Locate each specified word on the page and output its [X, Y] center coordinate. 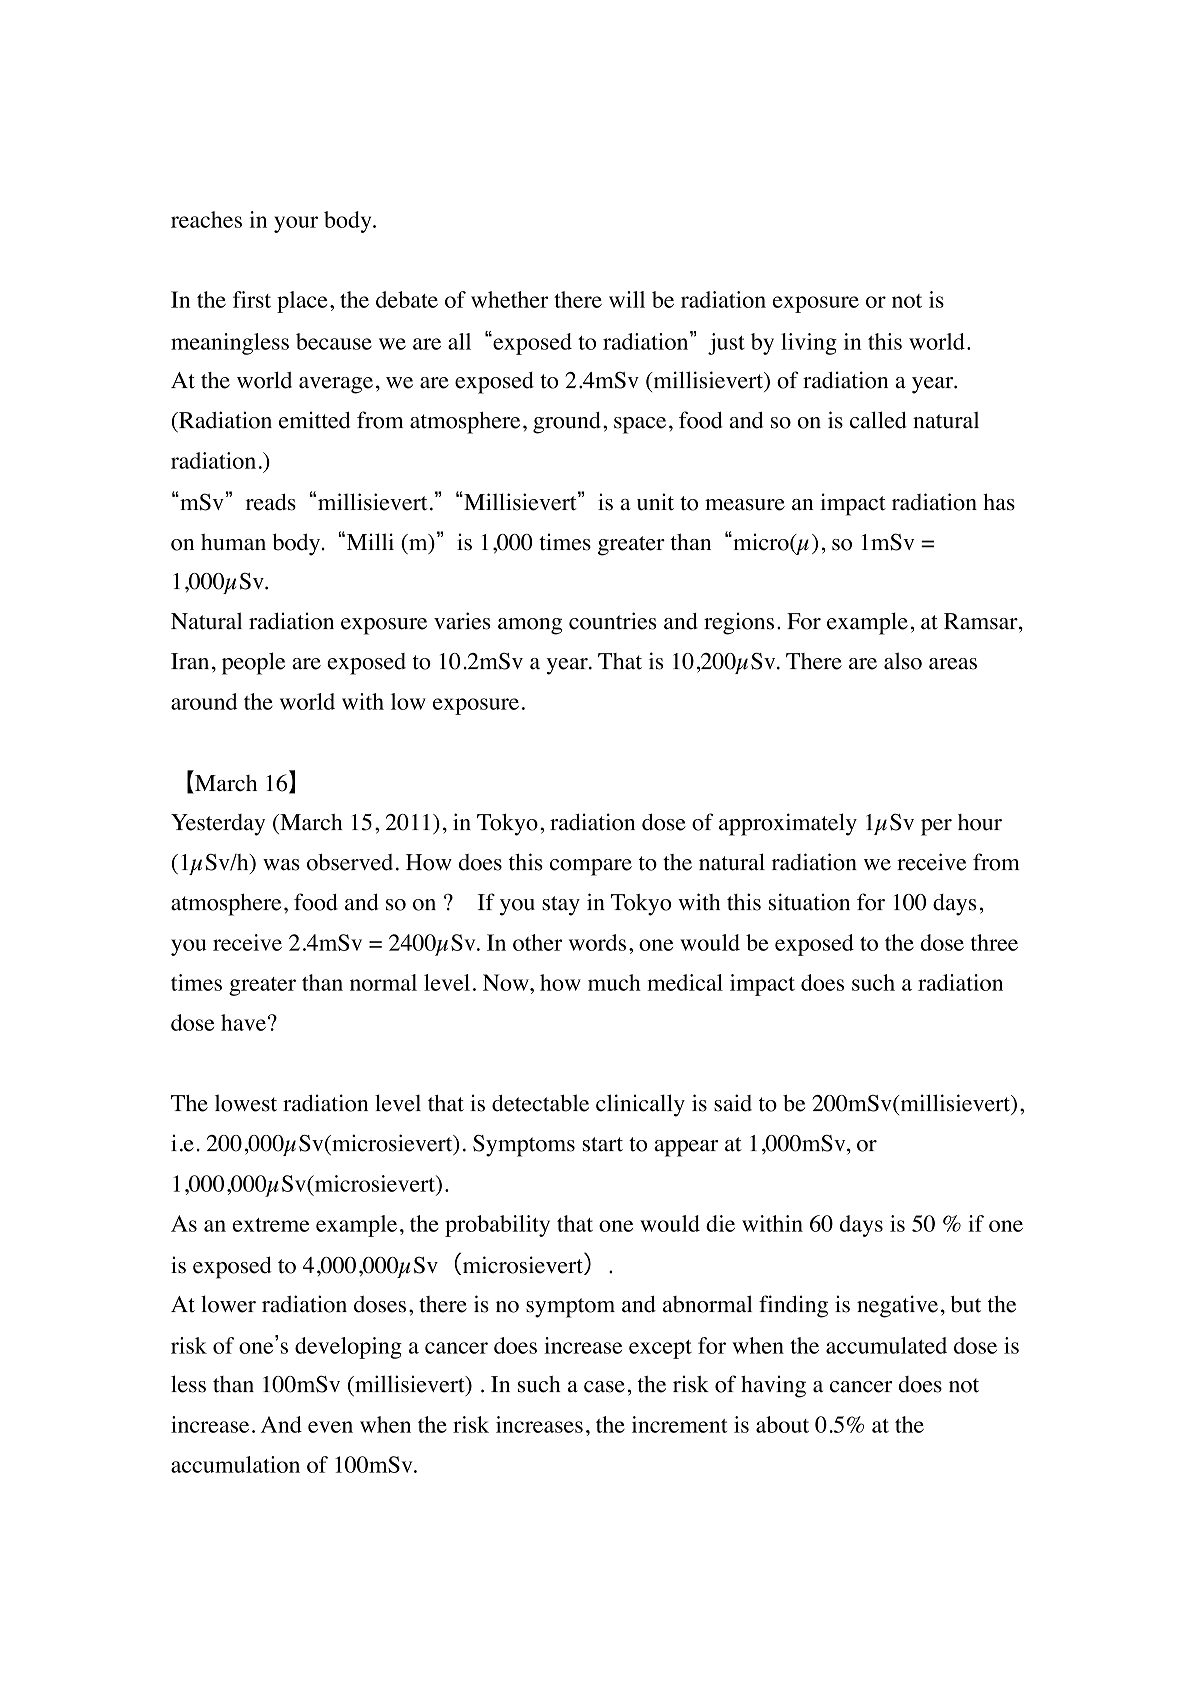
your [296, 224]
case [604, 1387]
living [809, 344]
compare [591, 867]
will [627, 299]
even [330, 1427]
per [936, 827]
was [281, 865]
